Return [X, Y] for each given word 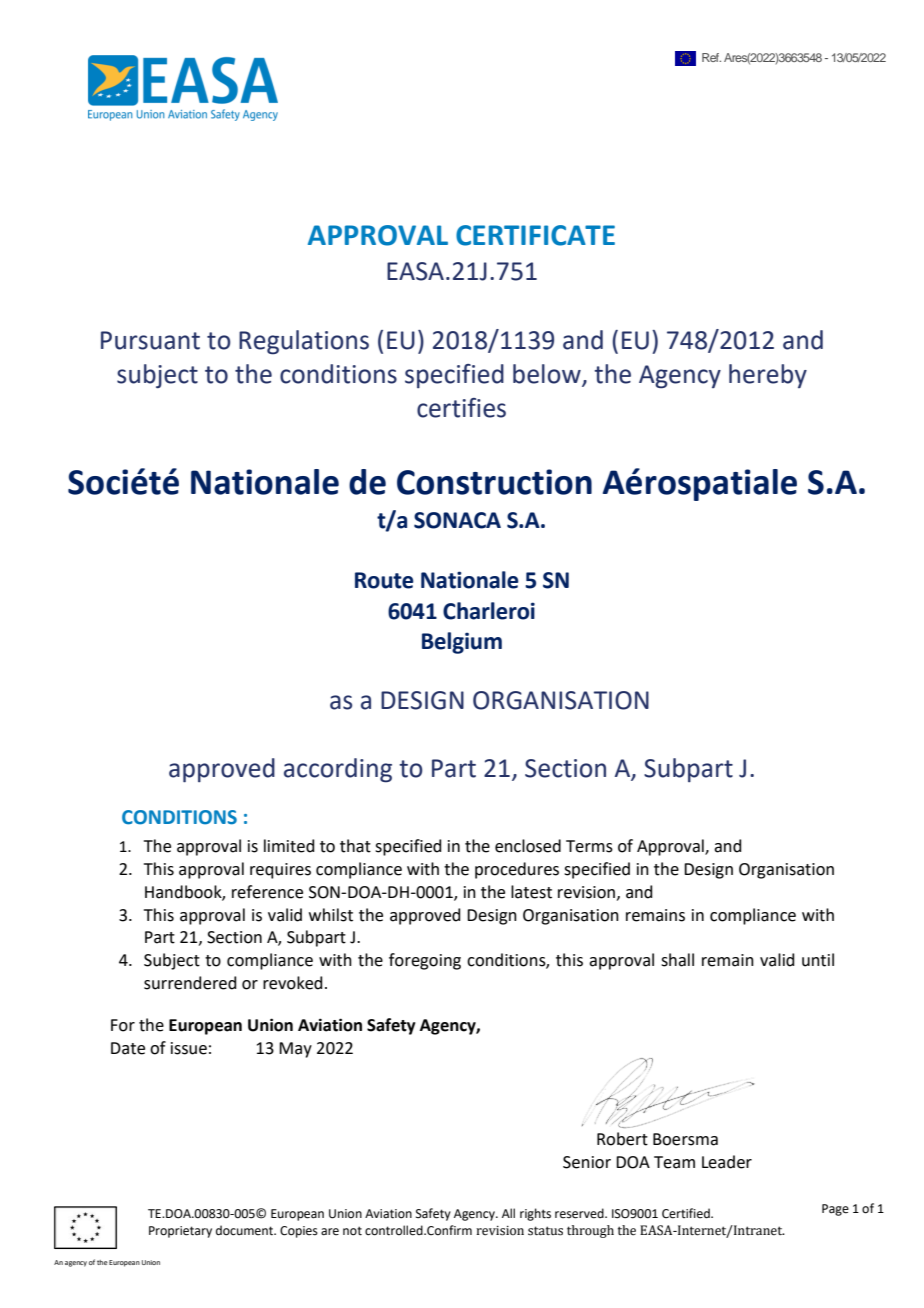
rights [535, 1214]
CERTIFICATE [535, 235]
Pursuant [150, 340]
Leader [727, 1162]
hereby [768, 376]
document [245, 1230]
